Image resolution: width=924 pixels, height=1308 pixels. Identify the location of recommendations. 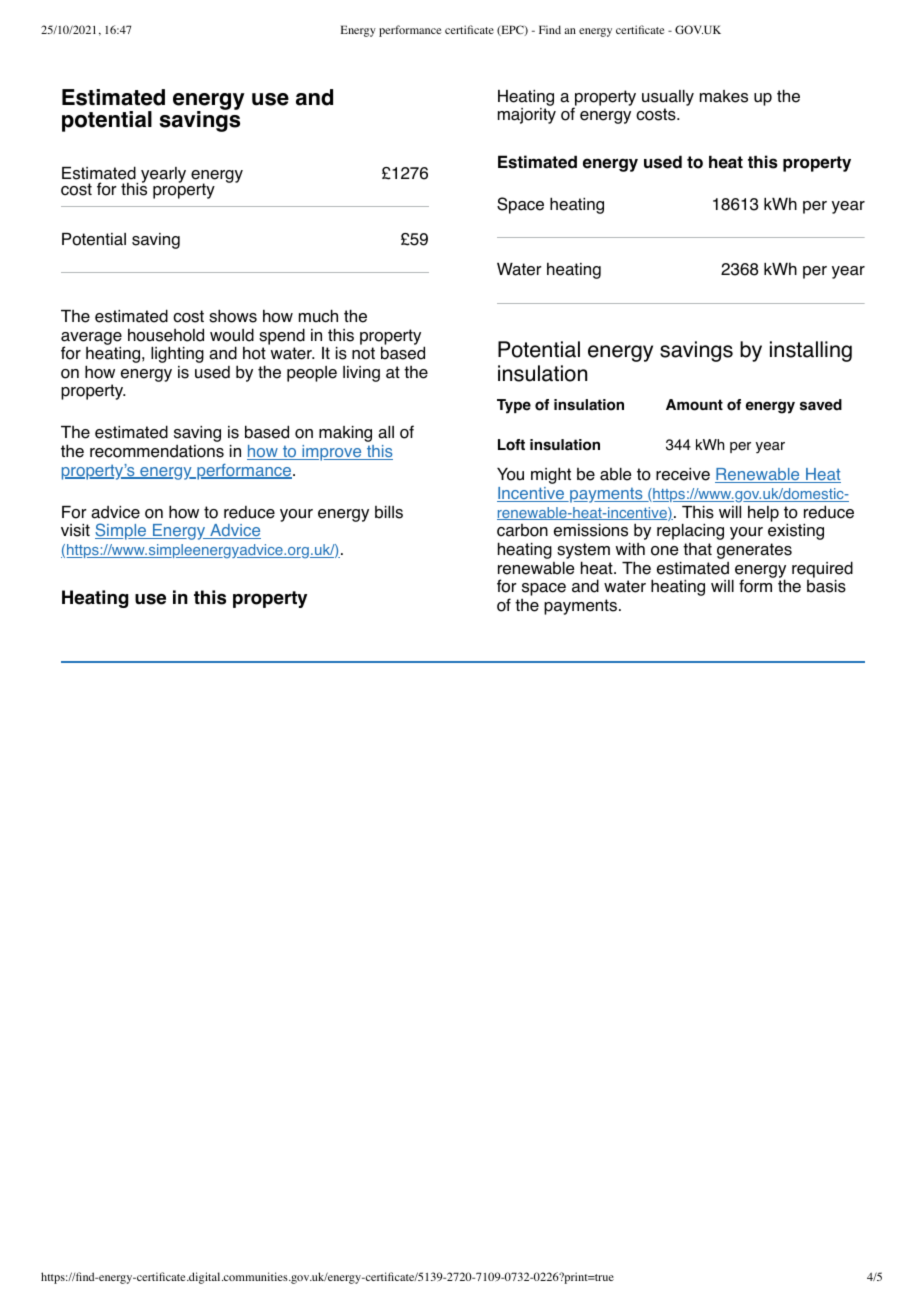
(157, 451).
